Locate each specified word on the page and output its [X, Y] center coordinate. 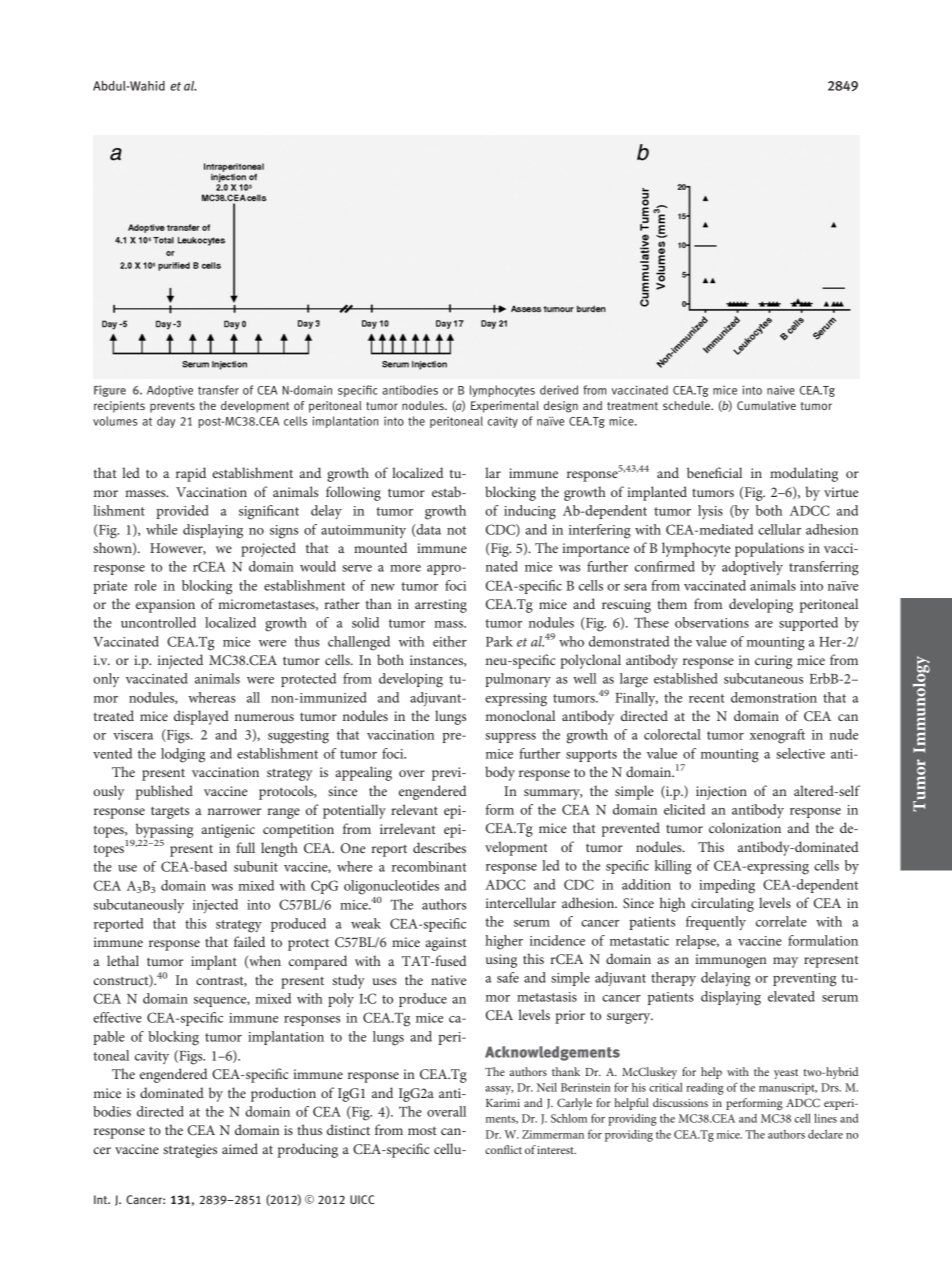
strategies [190, 1151]
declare [825, 1134]
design [561, 407]
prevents [172, 407]
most [422, 1130]
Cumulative [766, 405]
